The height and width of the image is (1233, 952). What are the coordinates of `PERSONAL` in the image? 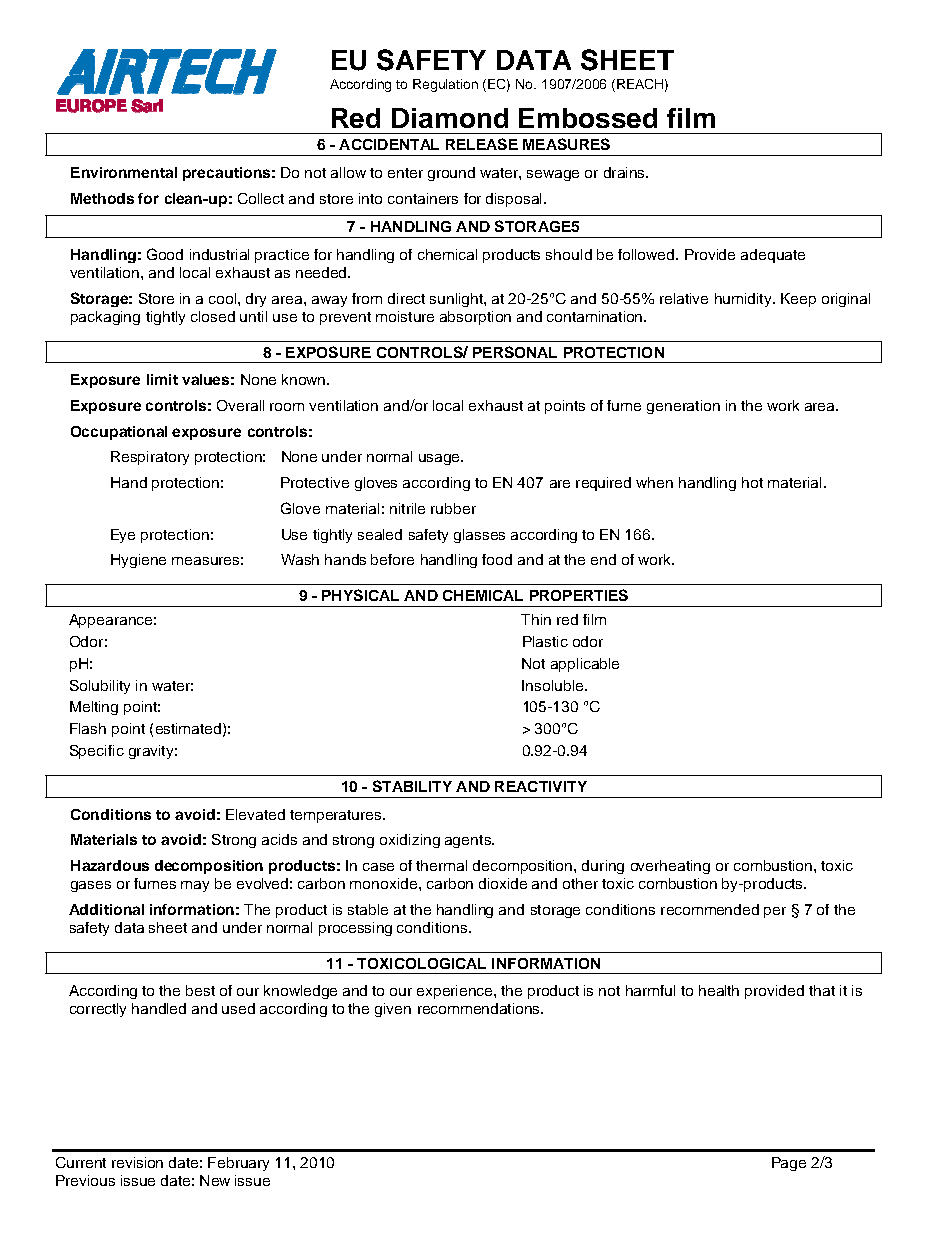 It's located at (515, 352).
